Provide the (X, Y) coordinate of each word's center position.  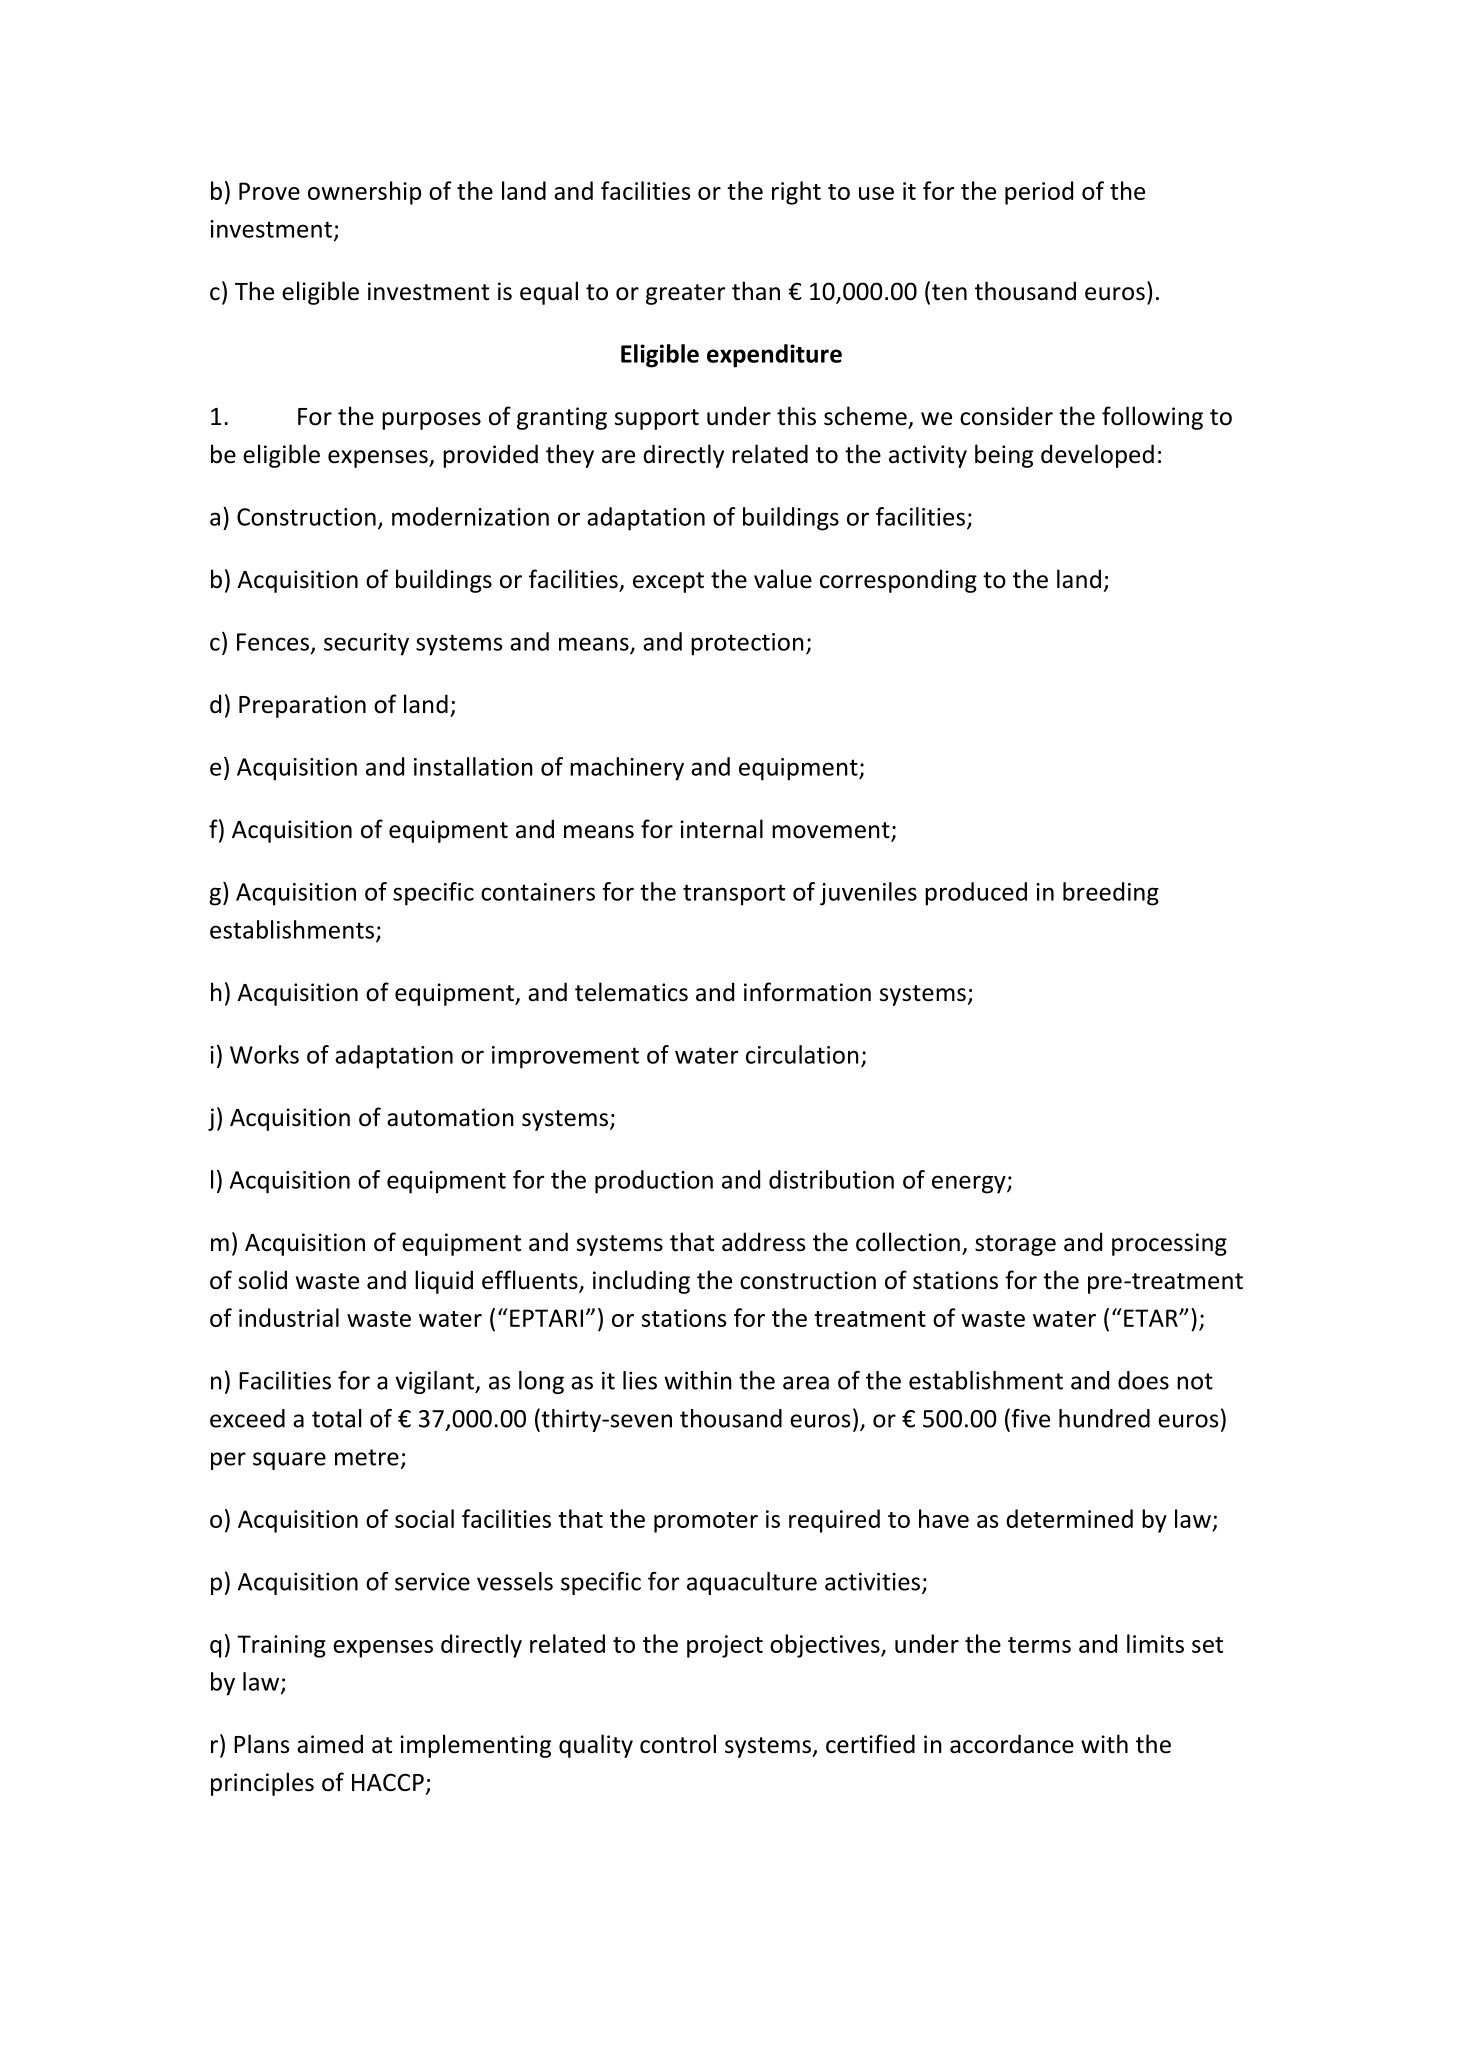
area (806, 1383)
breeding (1111, 894)
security (366, 644)
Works (264, 1054)
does (1143, 1380)
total (336, 1418)
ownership (364, 193)
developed (1097, 456)
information (807, 992)
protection (747, 644)
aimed (330, 1744)
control (678, 1744)
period (1039, 193)
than (756, 291)
